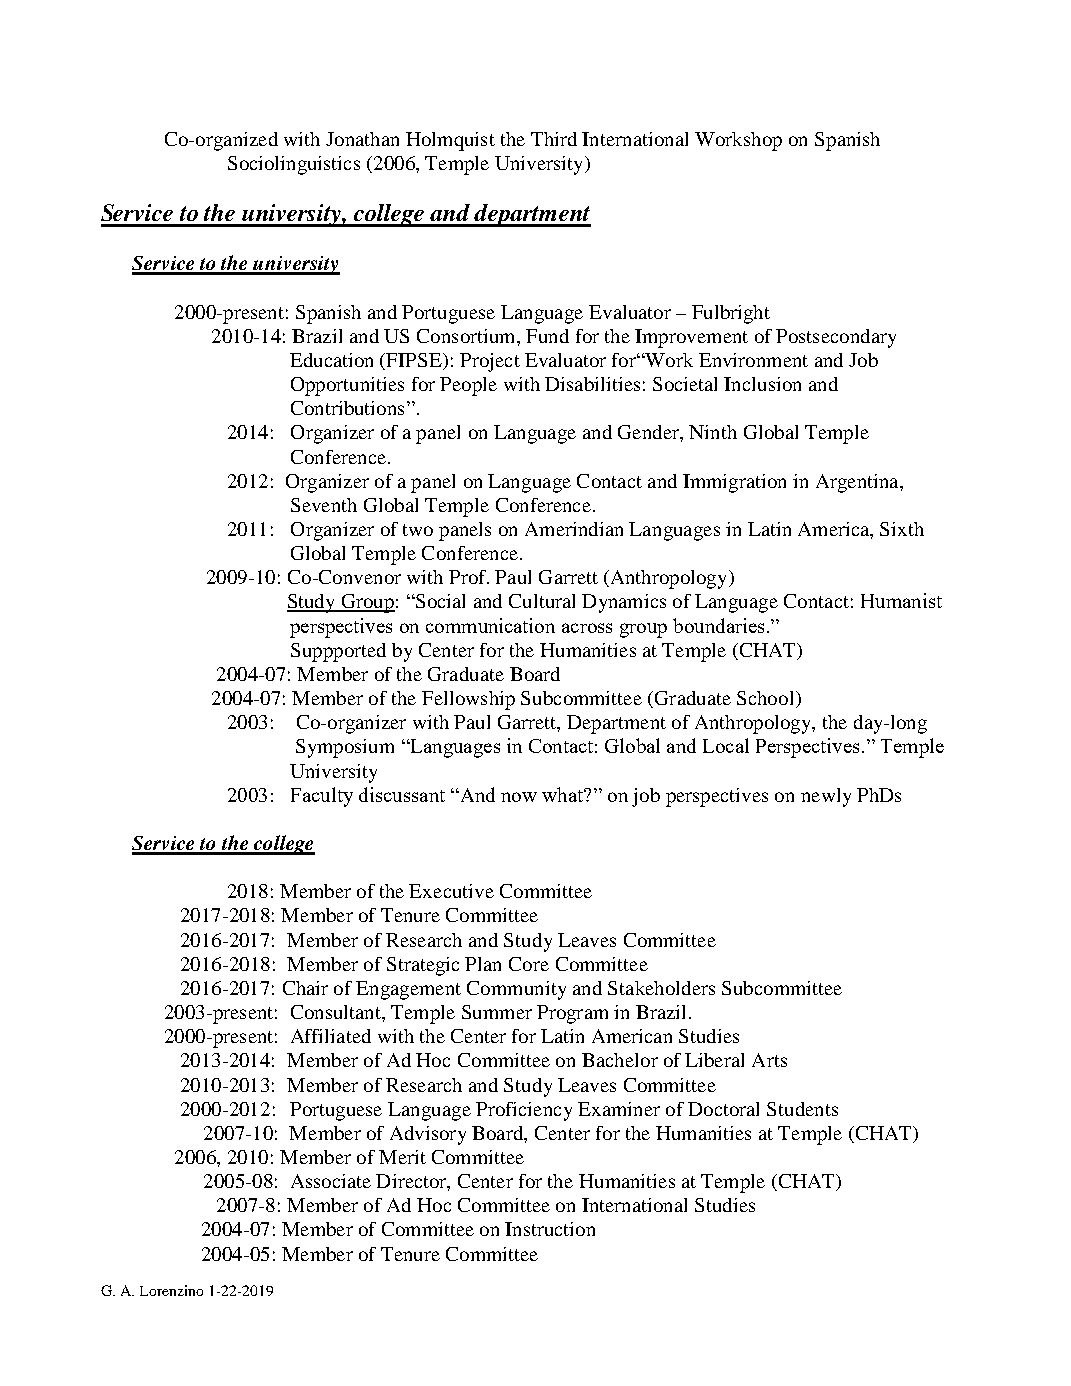 Image resolution: width=1071 pixels, height=1386 pixels. Describe the element at coordinates (826, 797) in the document. I see `newly` at that location.
